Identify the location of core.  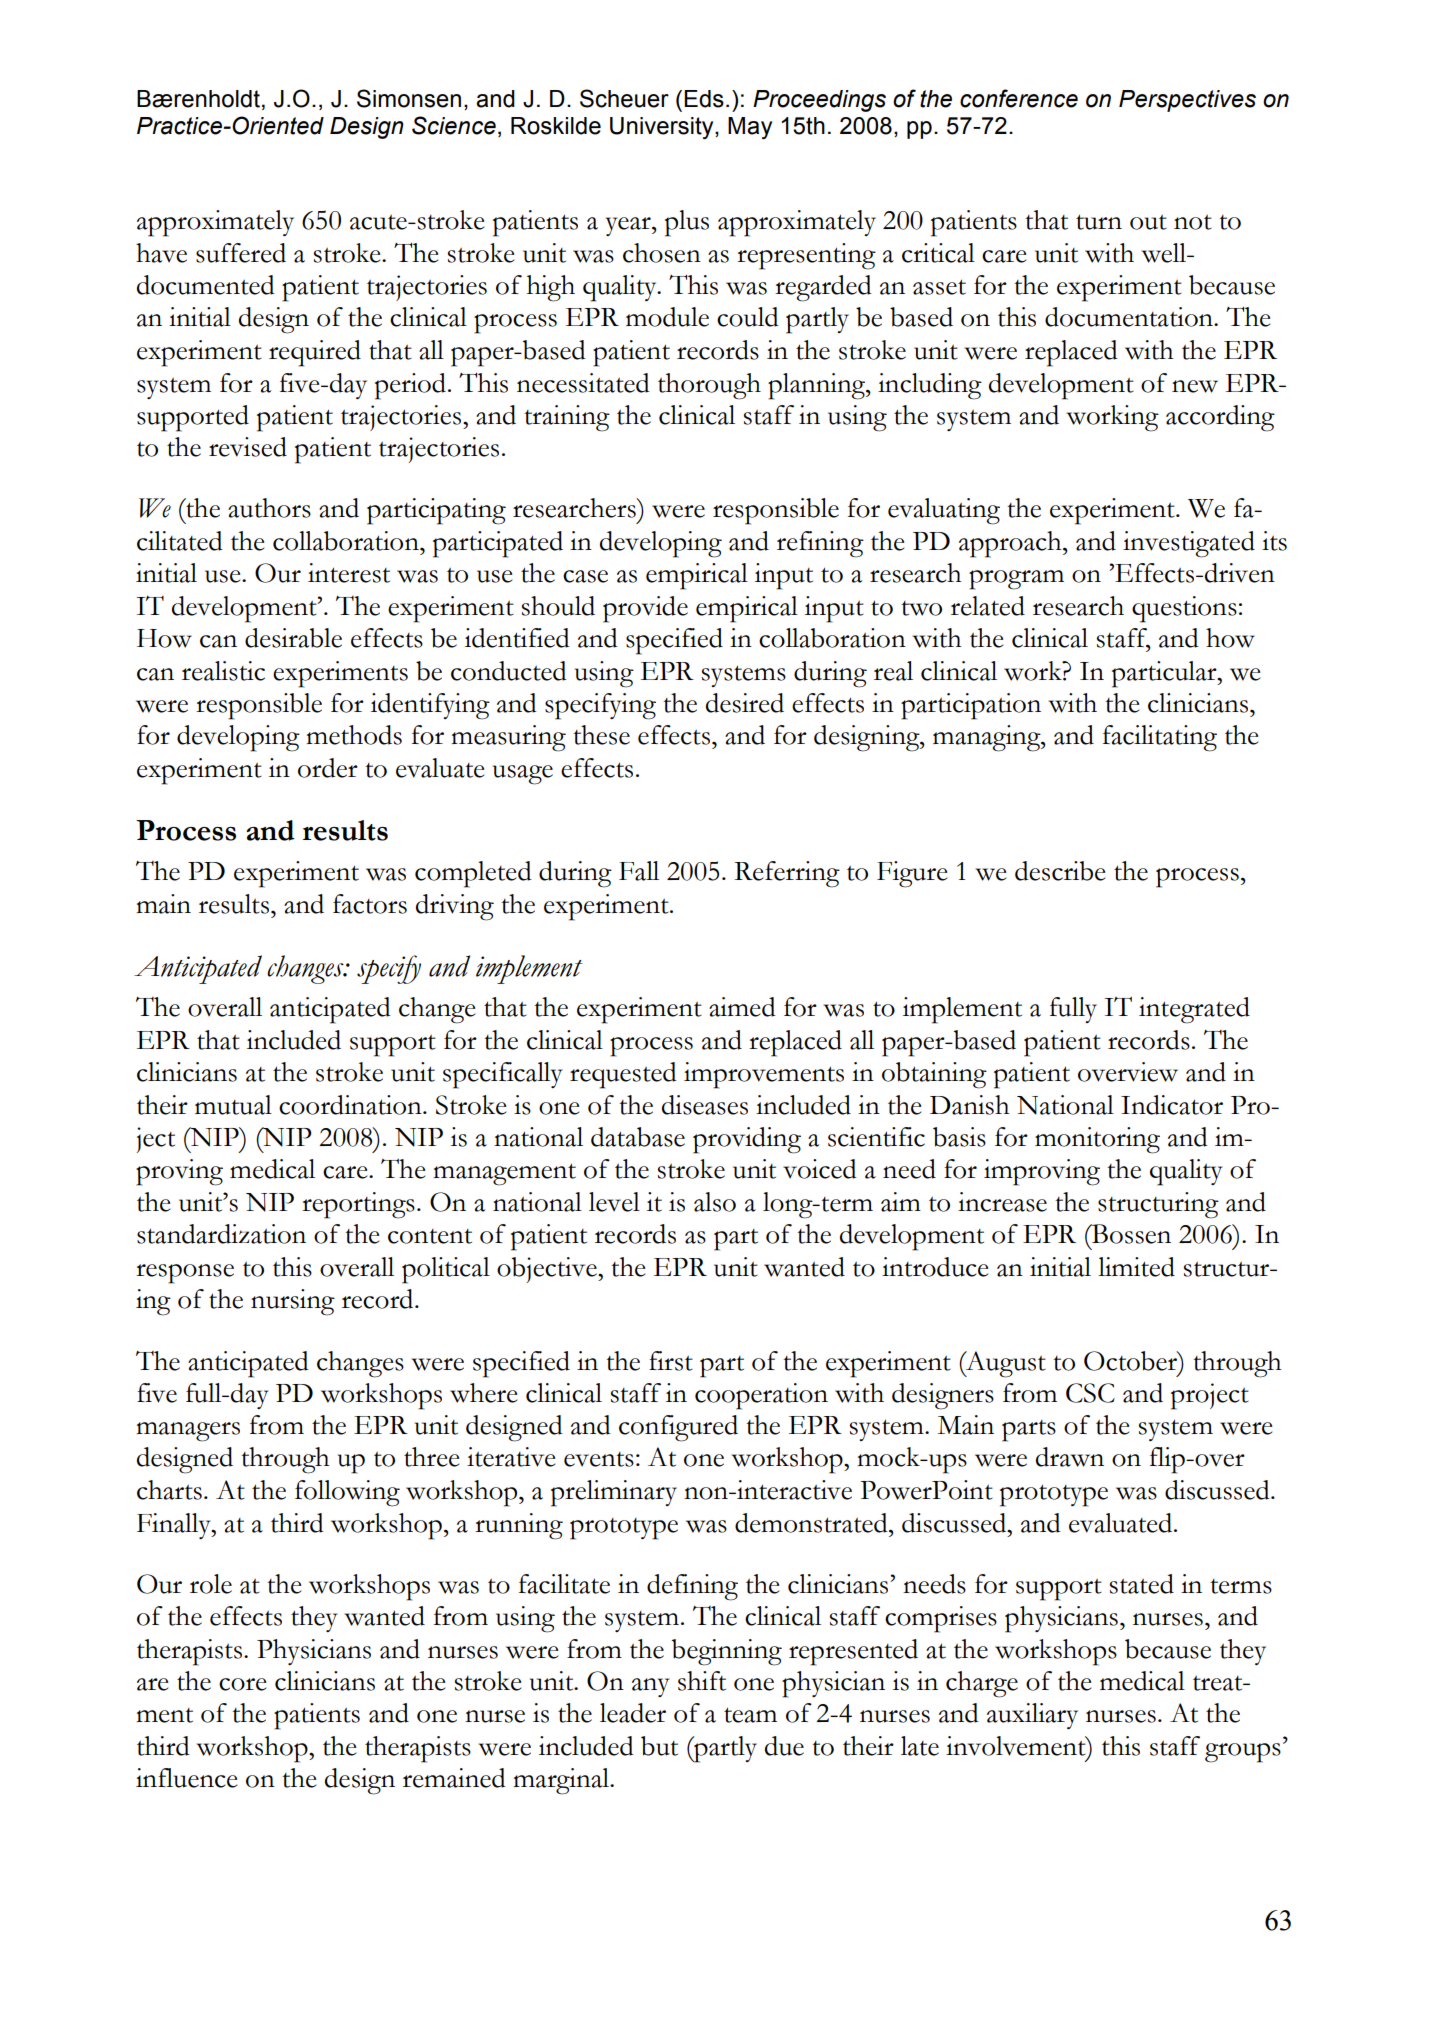
(242, 1684).
